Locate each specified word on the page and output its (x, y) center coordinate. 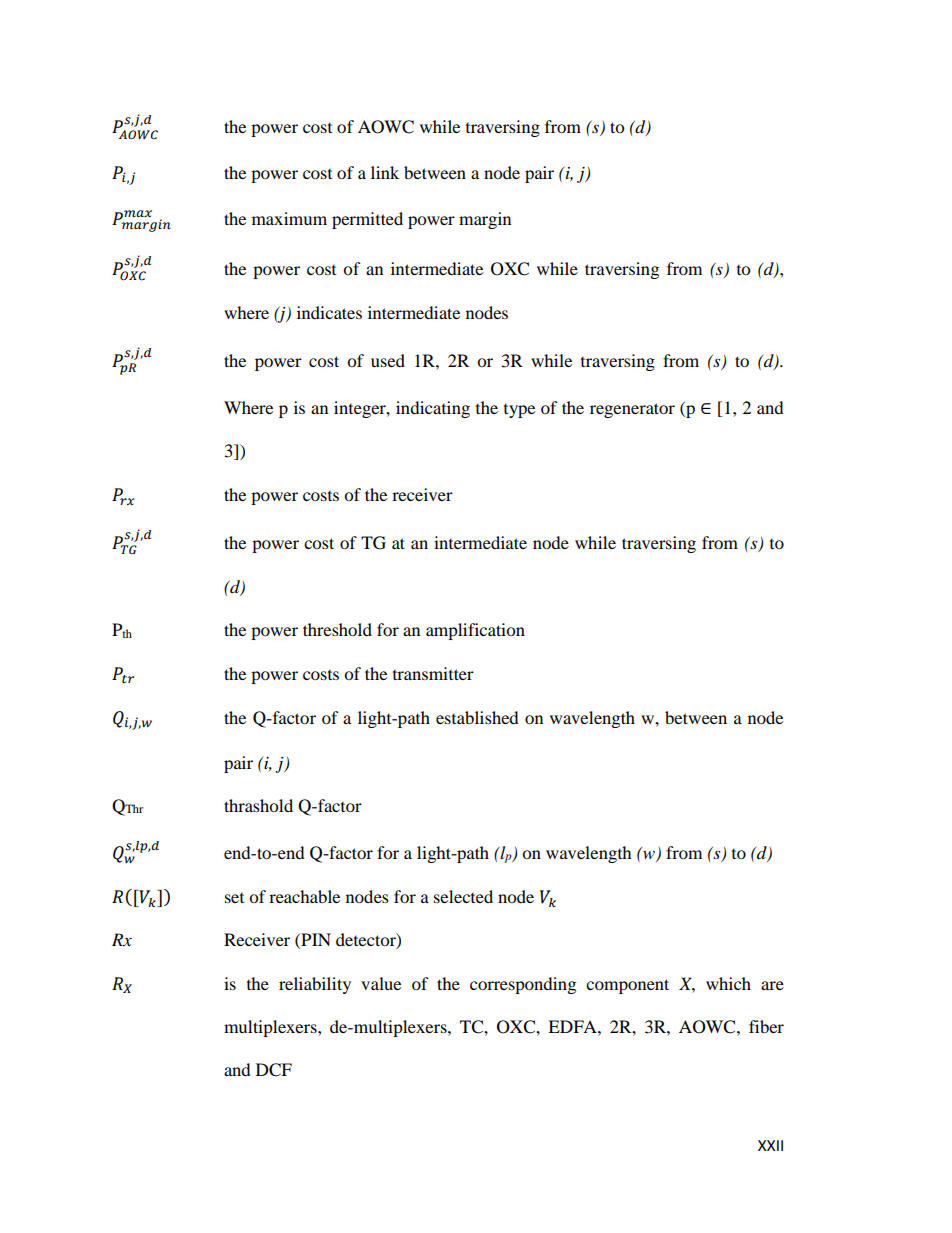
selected (463, 896)
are (772, 985)
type (519, 411)
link (385, 172)
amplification (475, 631)
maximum (289, 218)
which (728, 983)
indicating (433, 409)
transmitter (433, 673)
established (477, 717)
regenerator (632, 410)
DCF (274, 1070)
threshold (337, 629)
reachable (304, 896)
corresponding (523, 985)
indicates (329, 312)
